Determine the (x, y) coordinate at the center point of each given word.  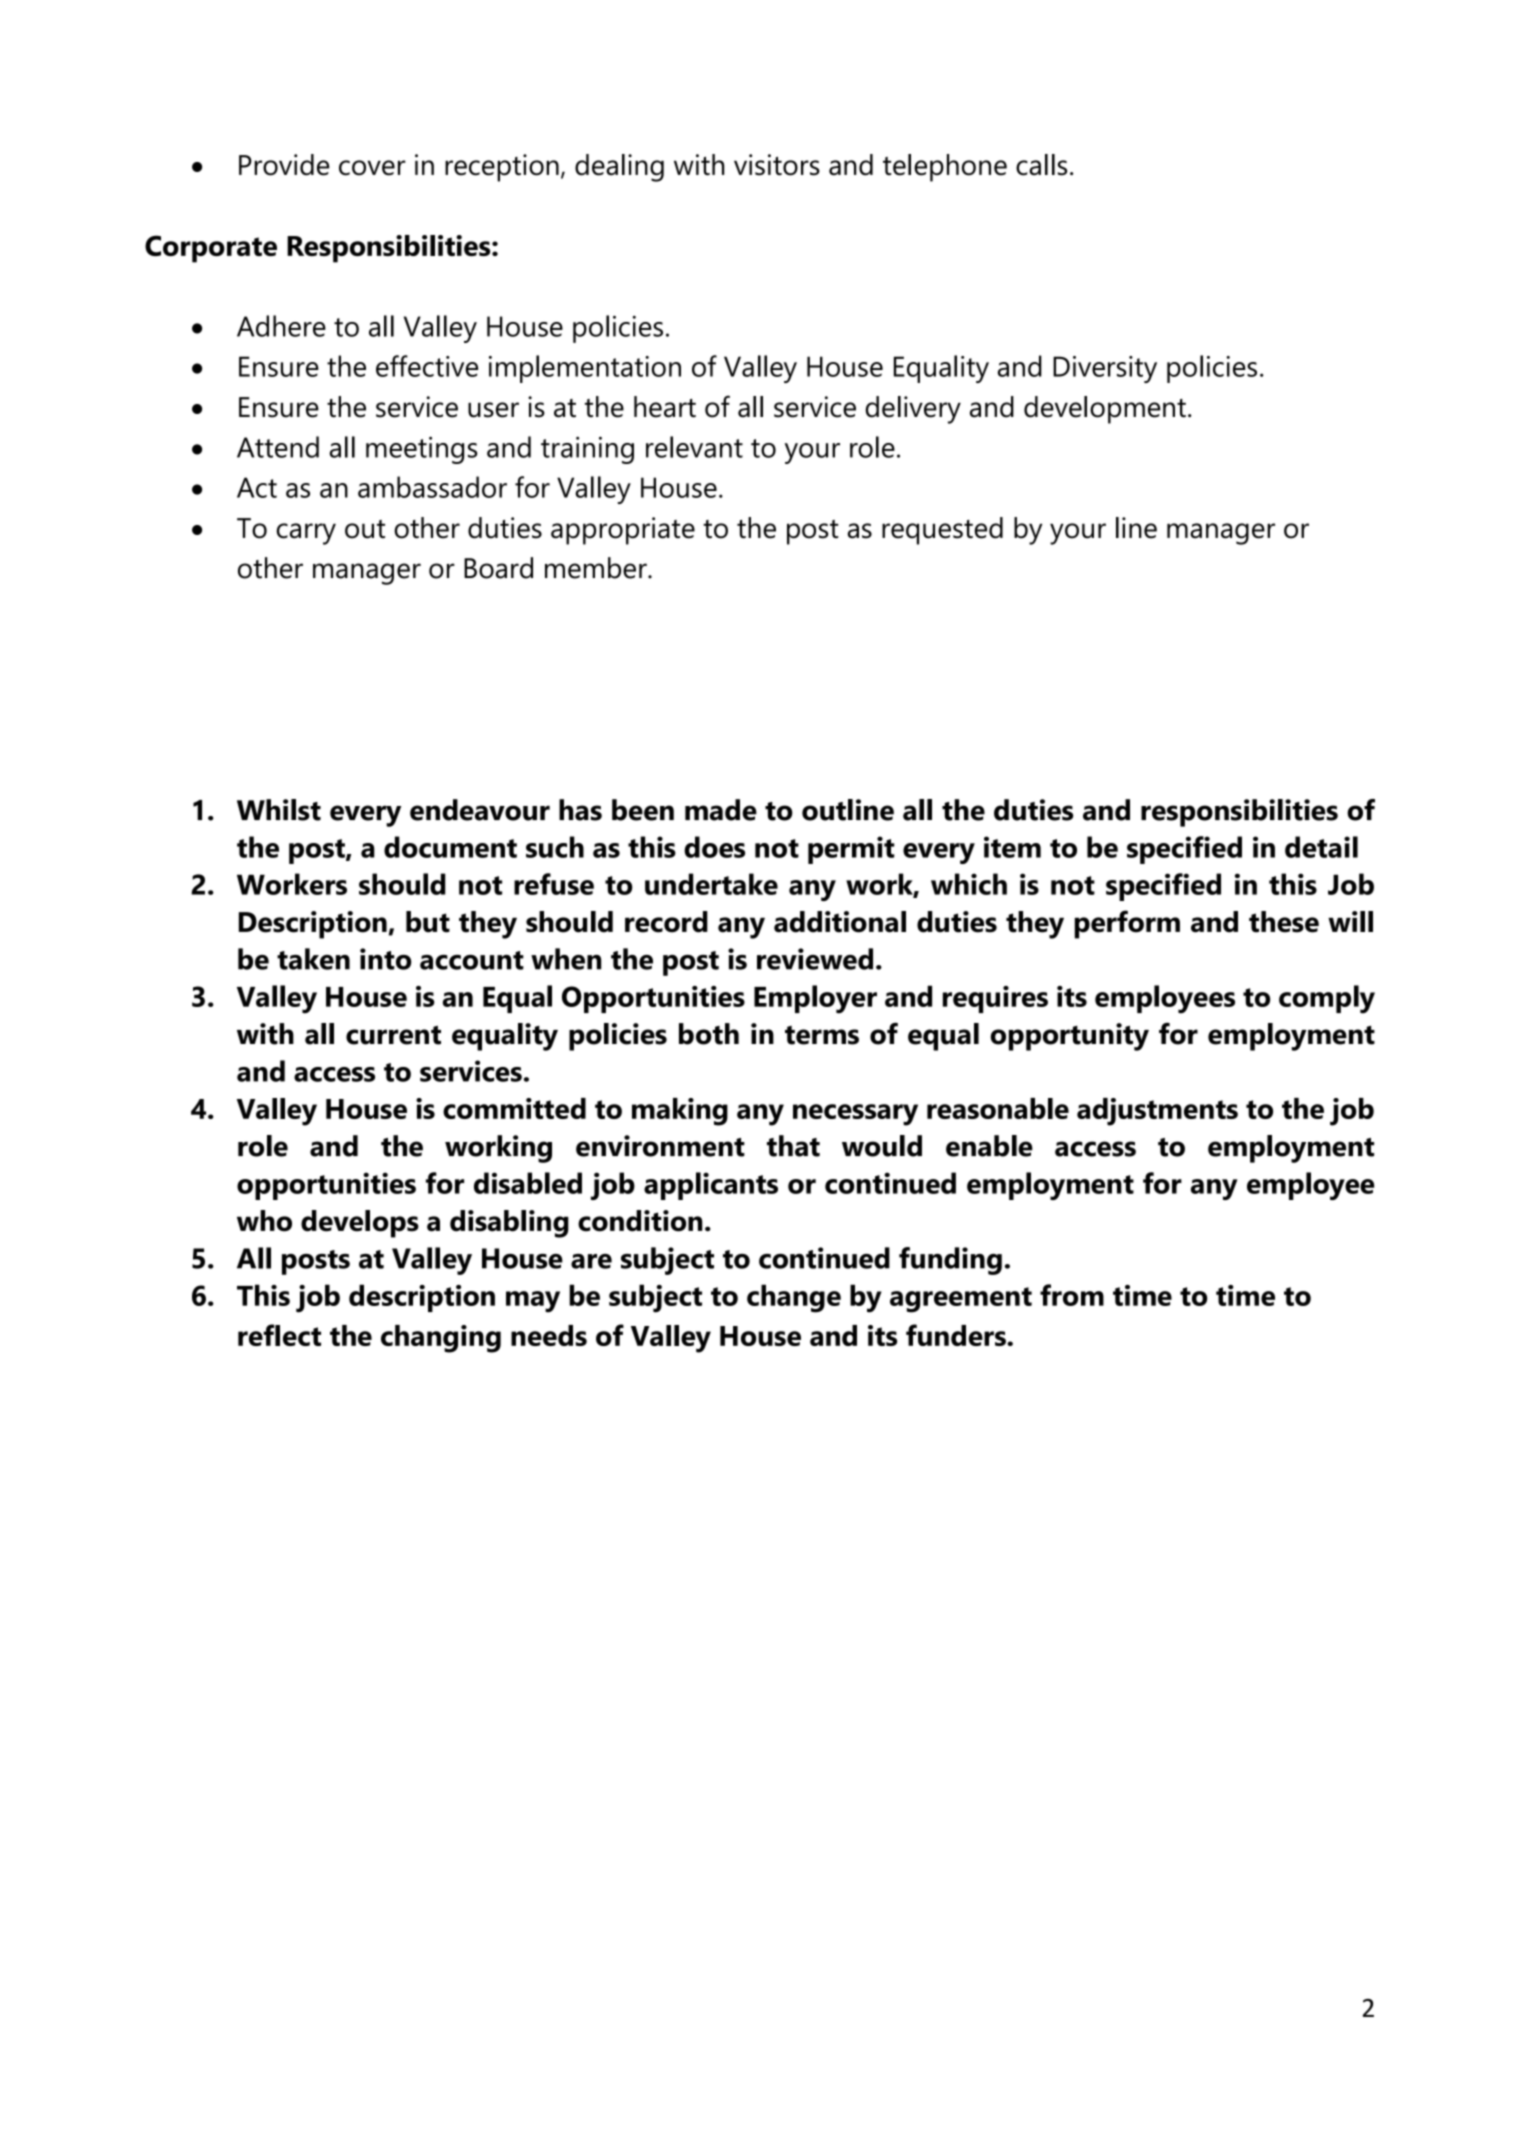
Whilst (279, 810)
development (1105, 410)
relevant (694, 447)
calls (1041, 165)
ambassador (432, 487)
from (1072, 1295)
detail (1321, 847)
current (393, 1035)
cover (372, 168)
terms (822, 1035)
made (721, 810)
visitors (777, 165)
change (794, 1298)
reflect (279, 1335)
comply (1327, 999)
